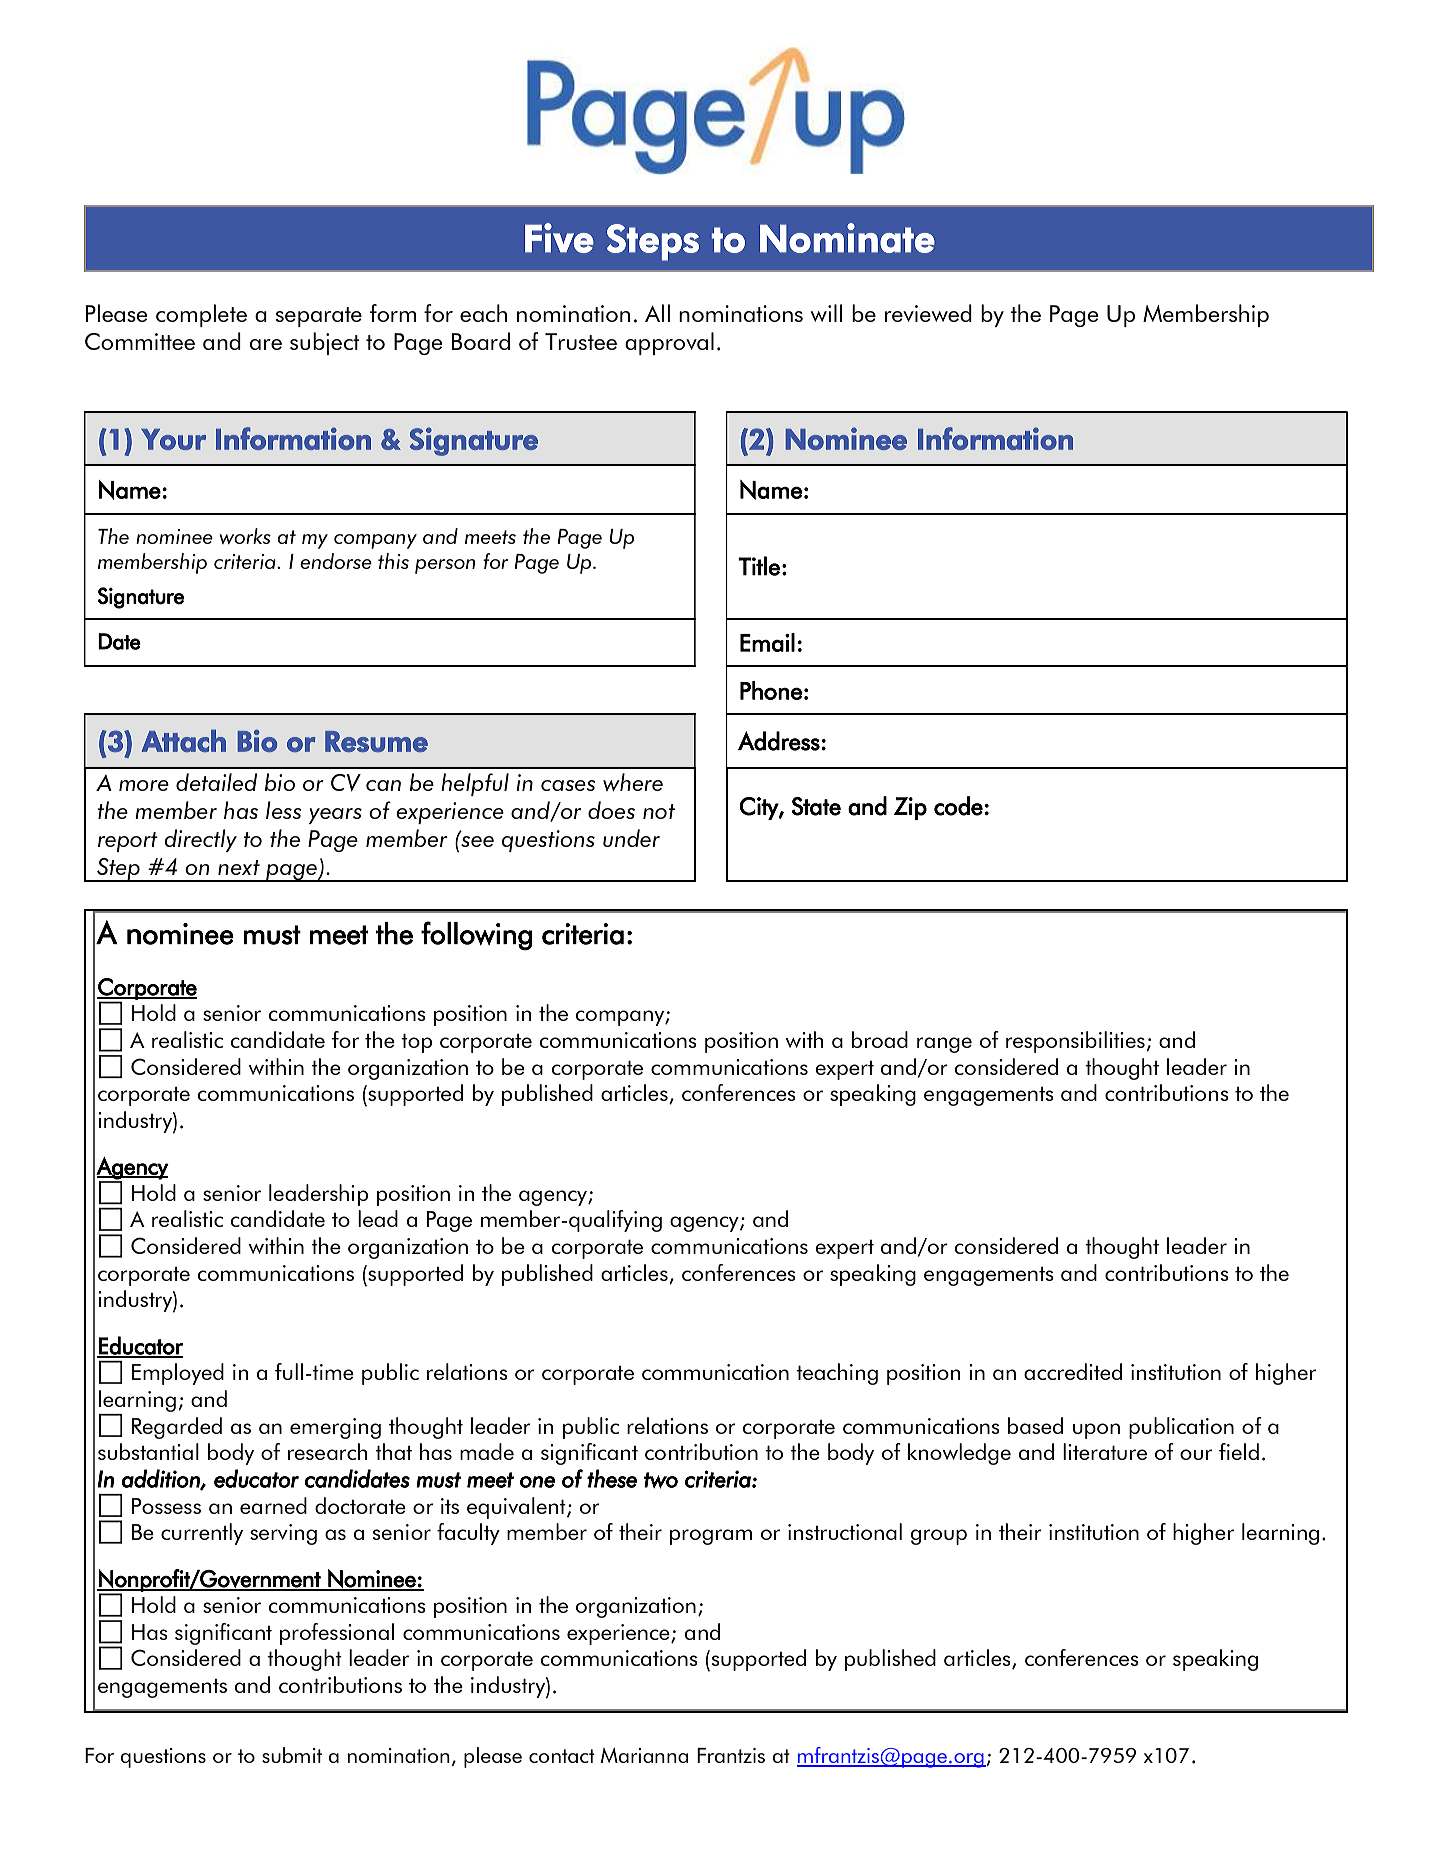  Describe the element at coordinates (958, 806) in the document. I see `code` at that location.
